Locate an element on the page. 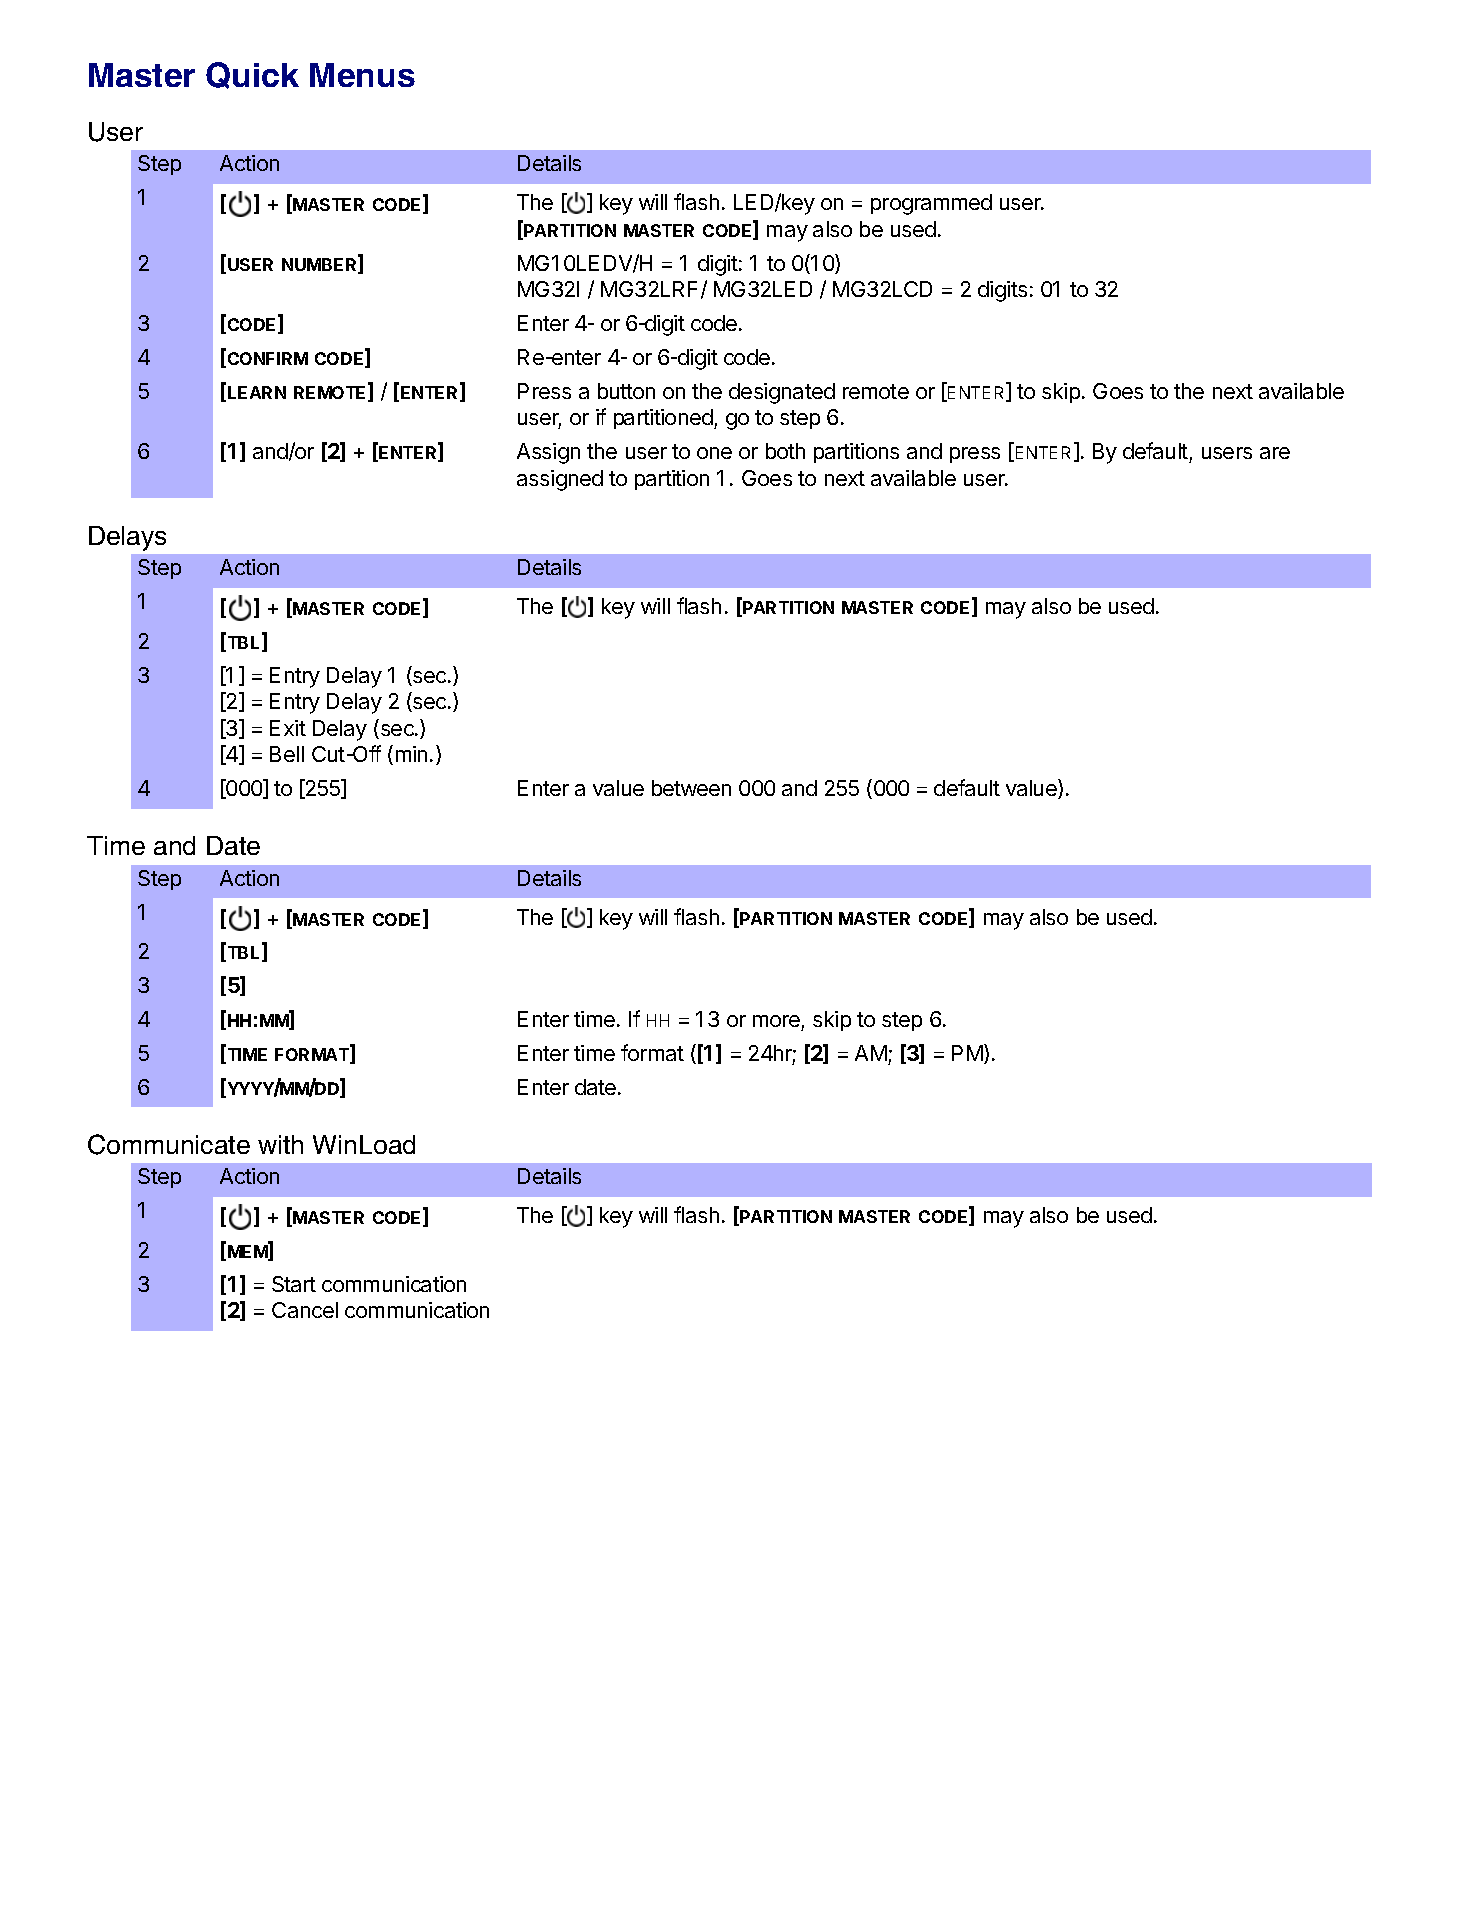  Quick is located at coordinates (252, 75).
